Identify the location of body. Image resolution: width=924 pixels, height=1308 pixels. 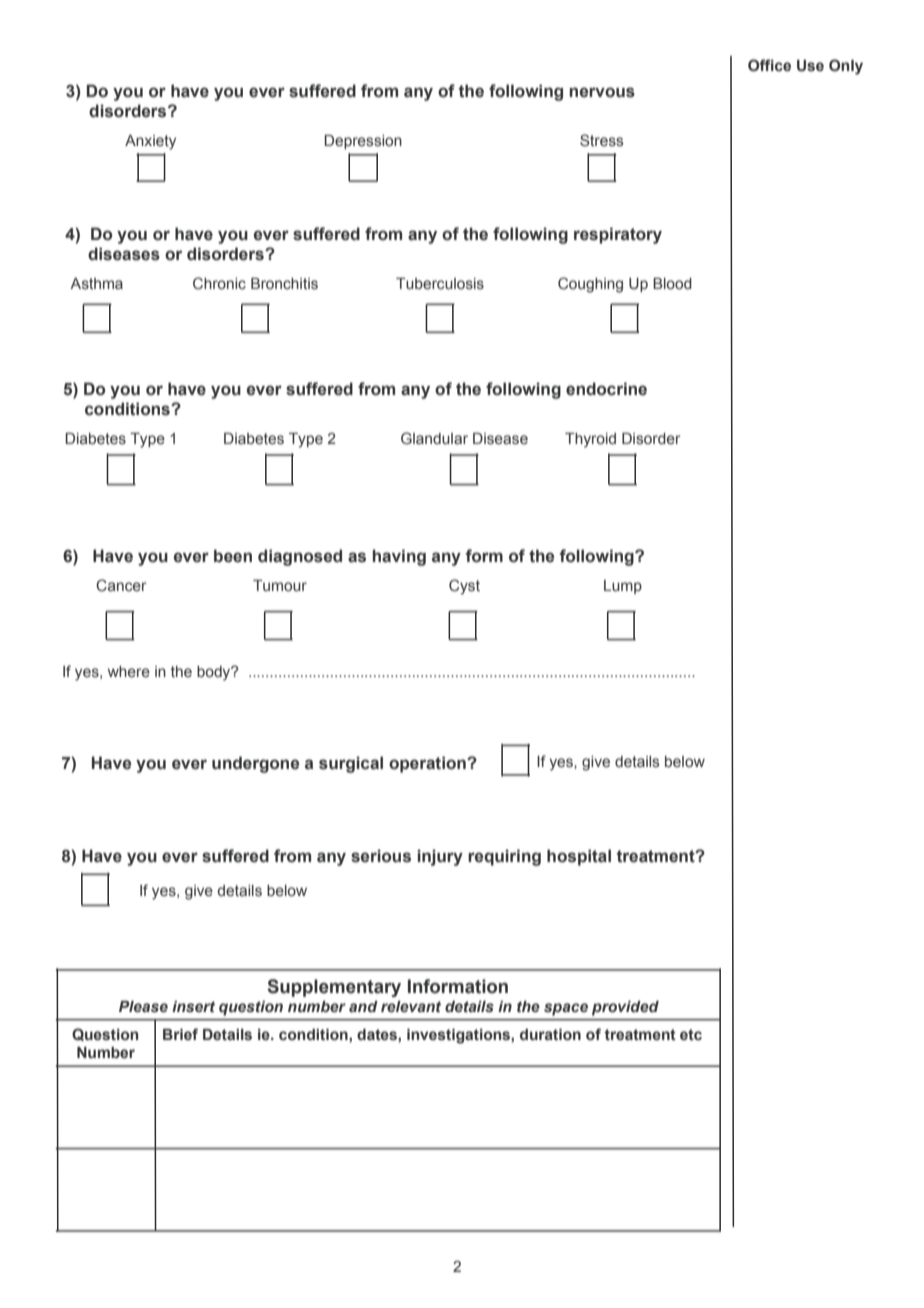
(215, 673).
